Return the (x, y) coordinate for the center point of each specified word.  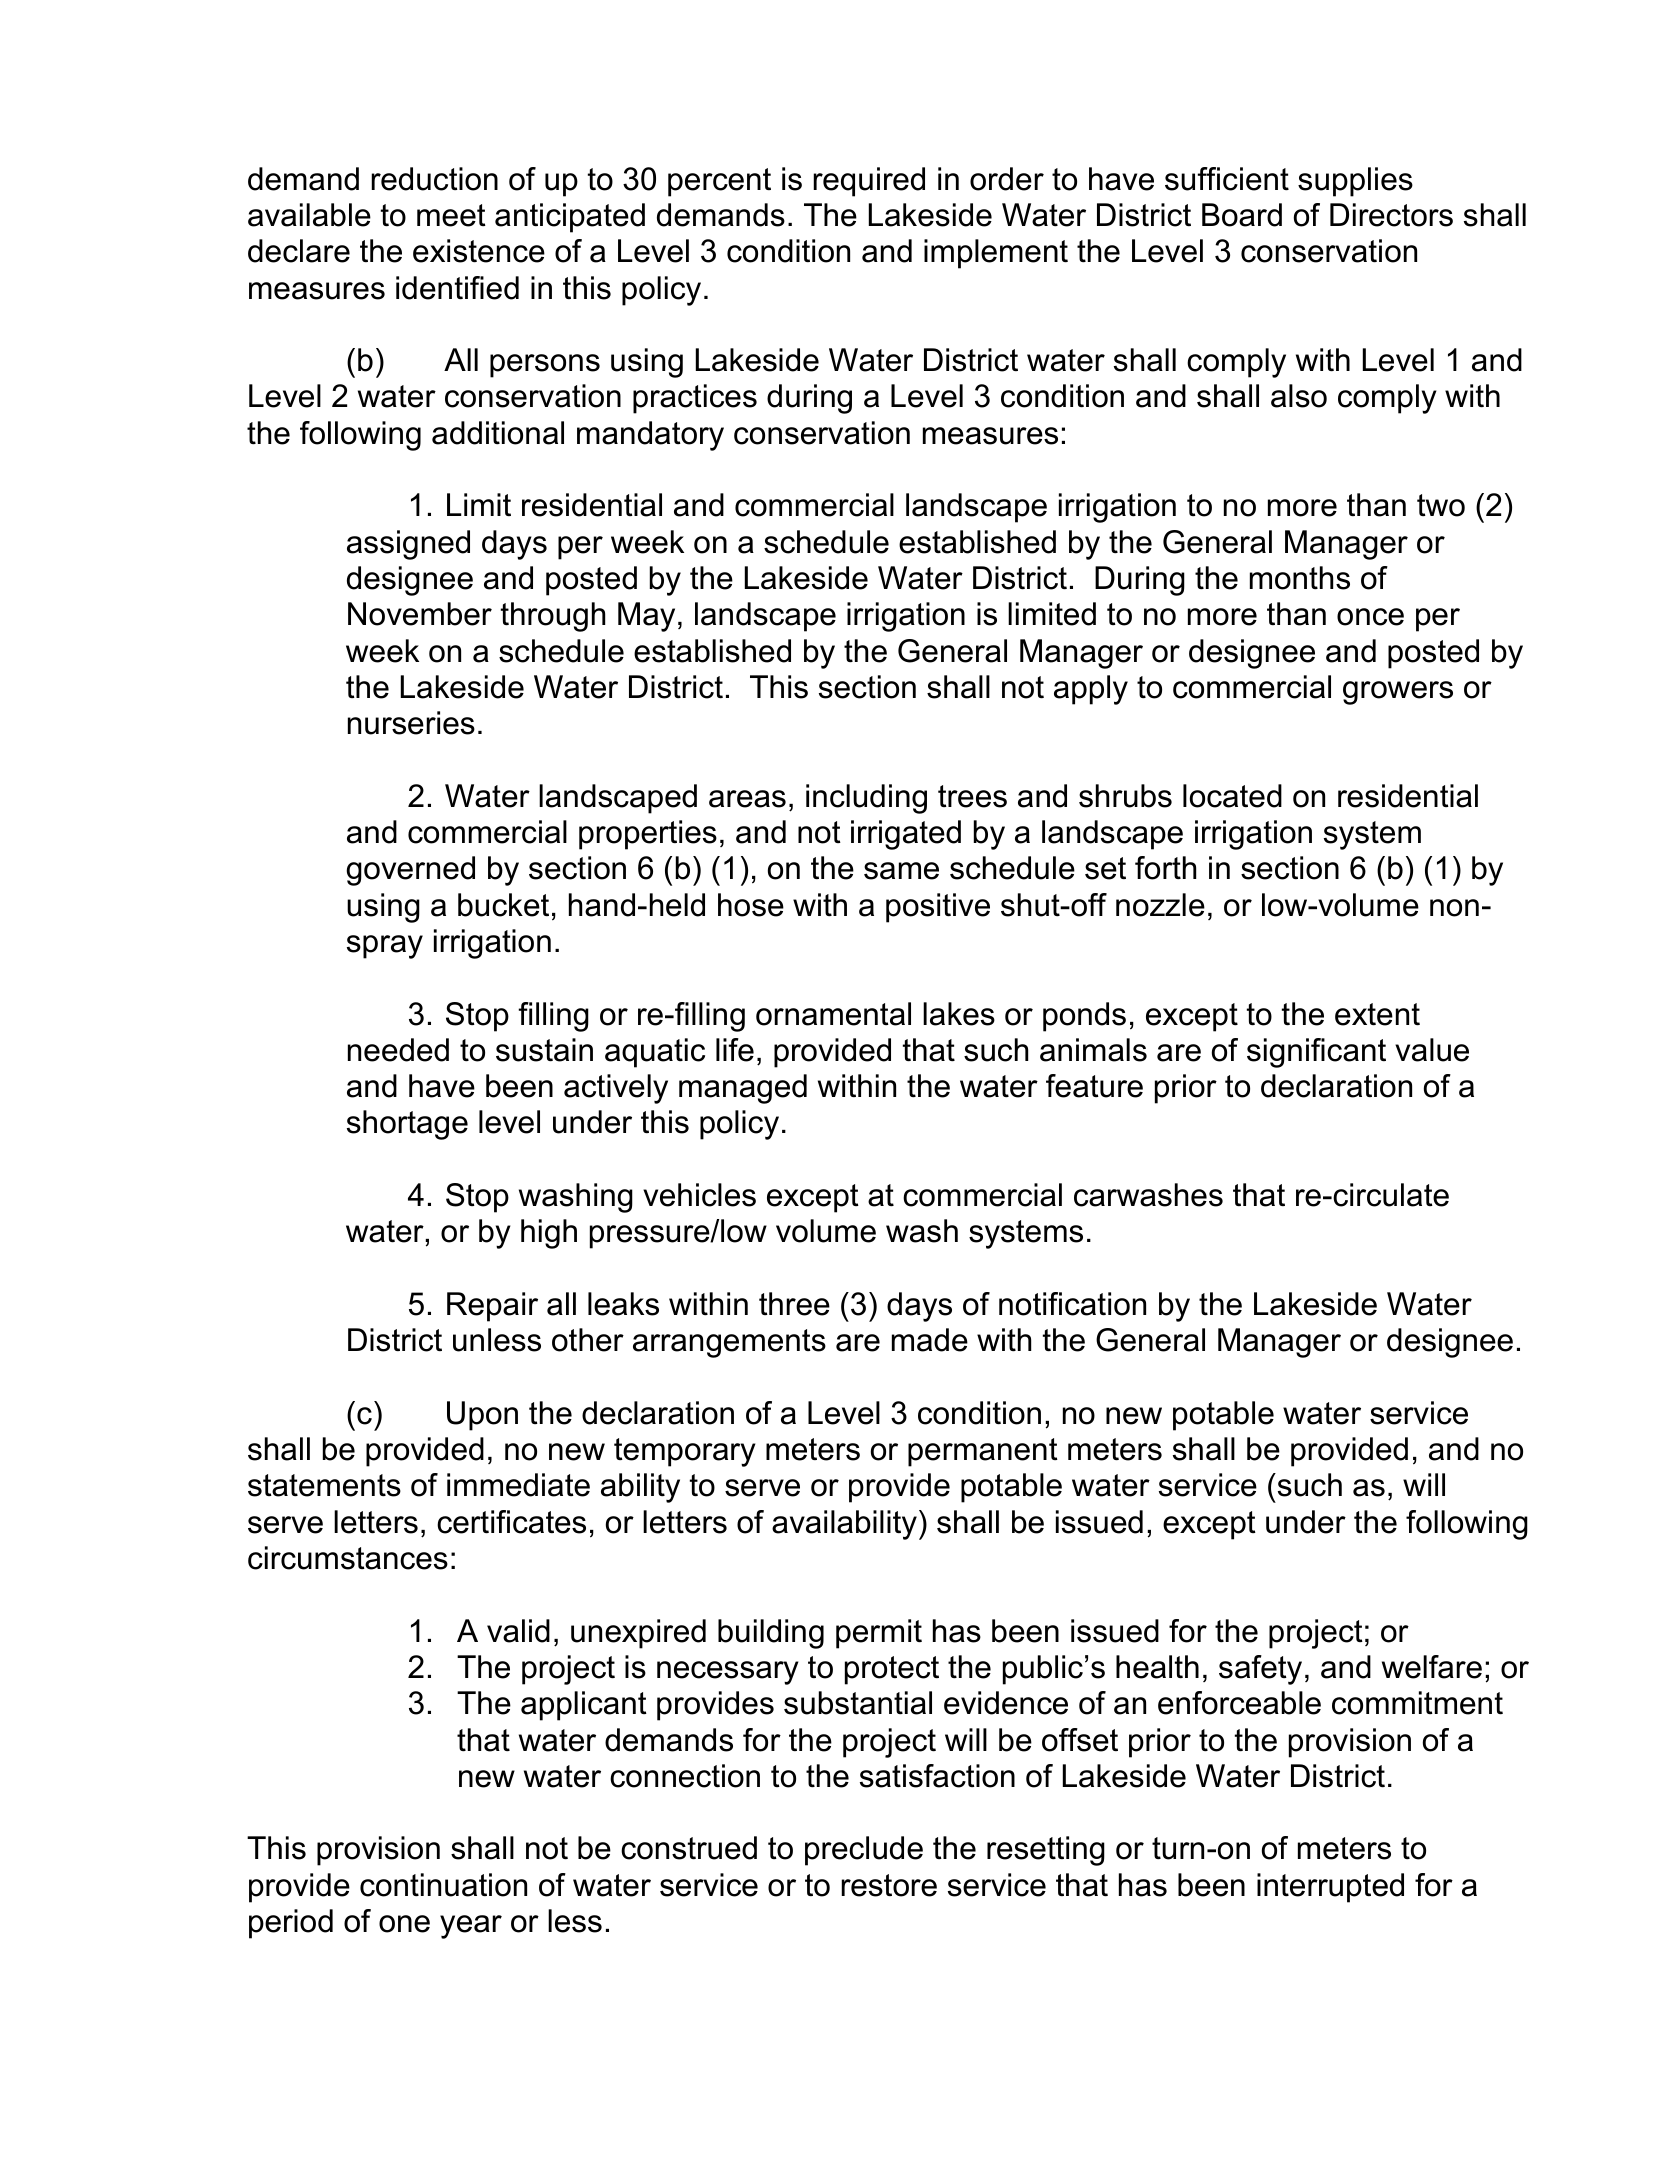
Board (1242, 215)
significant (1316, 1053)
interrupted (1330, 1888)
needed (398, 1050)
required (869, 182)
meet (451, 215)
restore (889, 1885)
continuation (443, 1885)
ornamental (833, 1014)
